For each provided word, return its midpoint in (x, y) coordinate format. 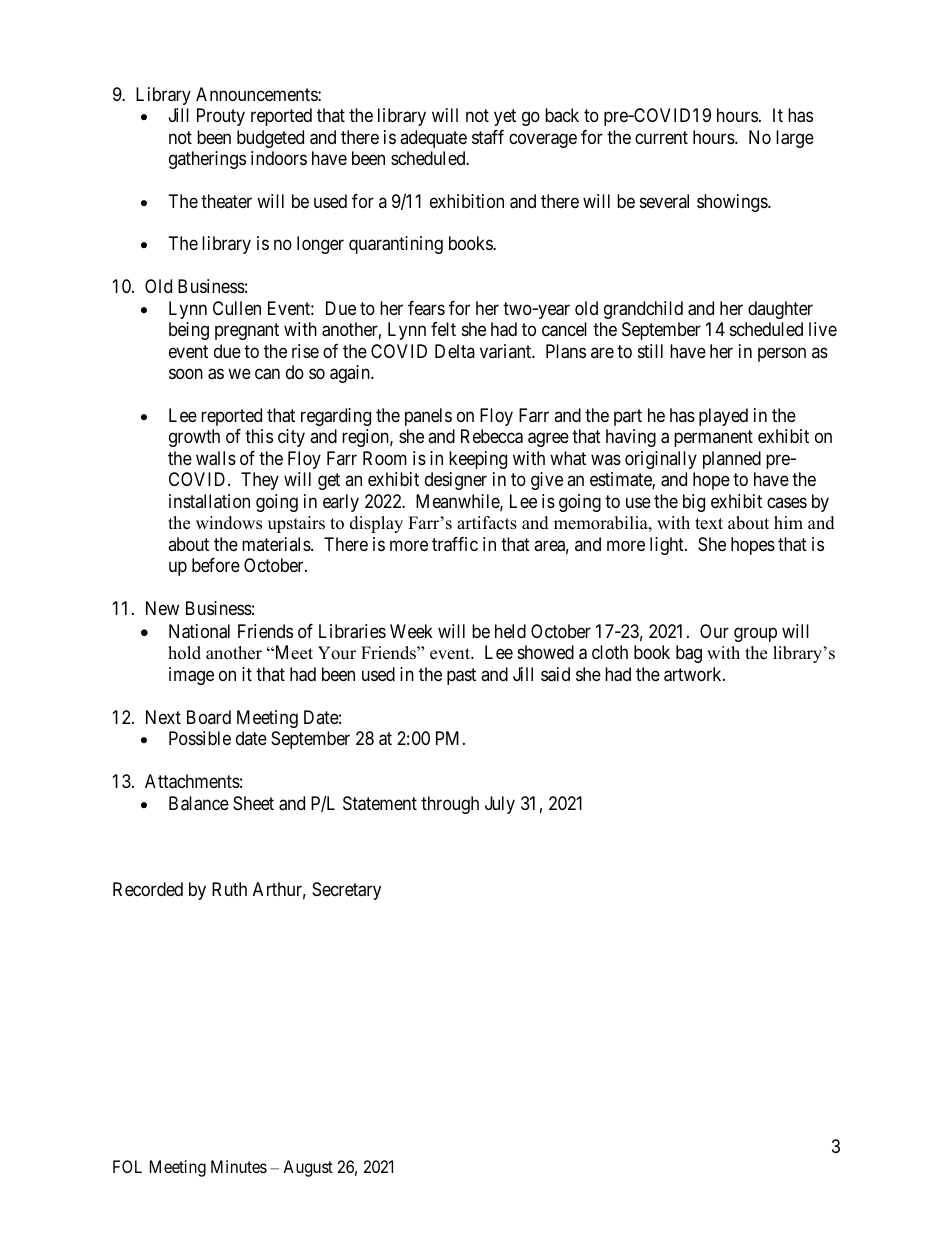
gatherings (207, 160)
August (308, 1168)
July (500, 805)
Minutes (239, 1166)
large (795, 139)
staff (488, 137)
